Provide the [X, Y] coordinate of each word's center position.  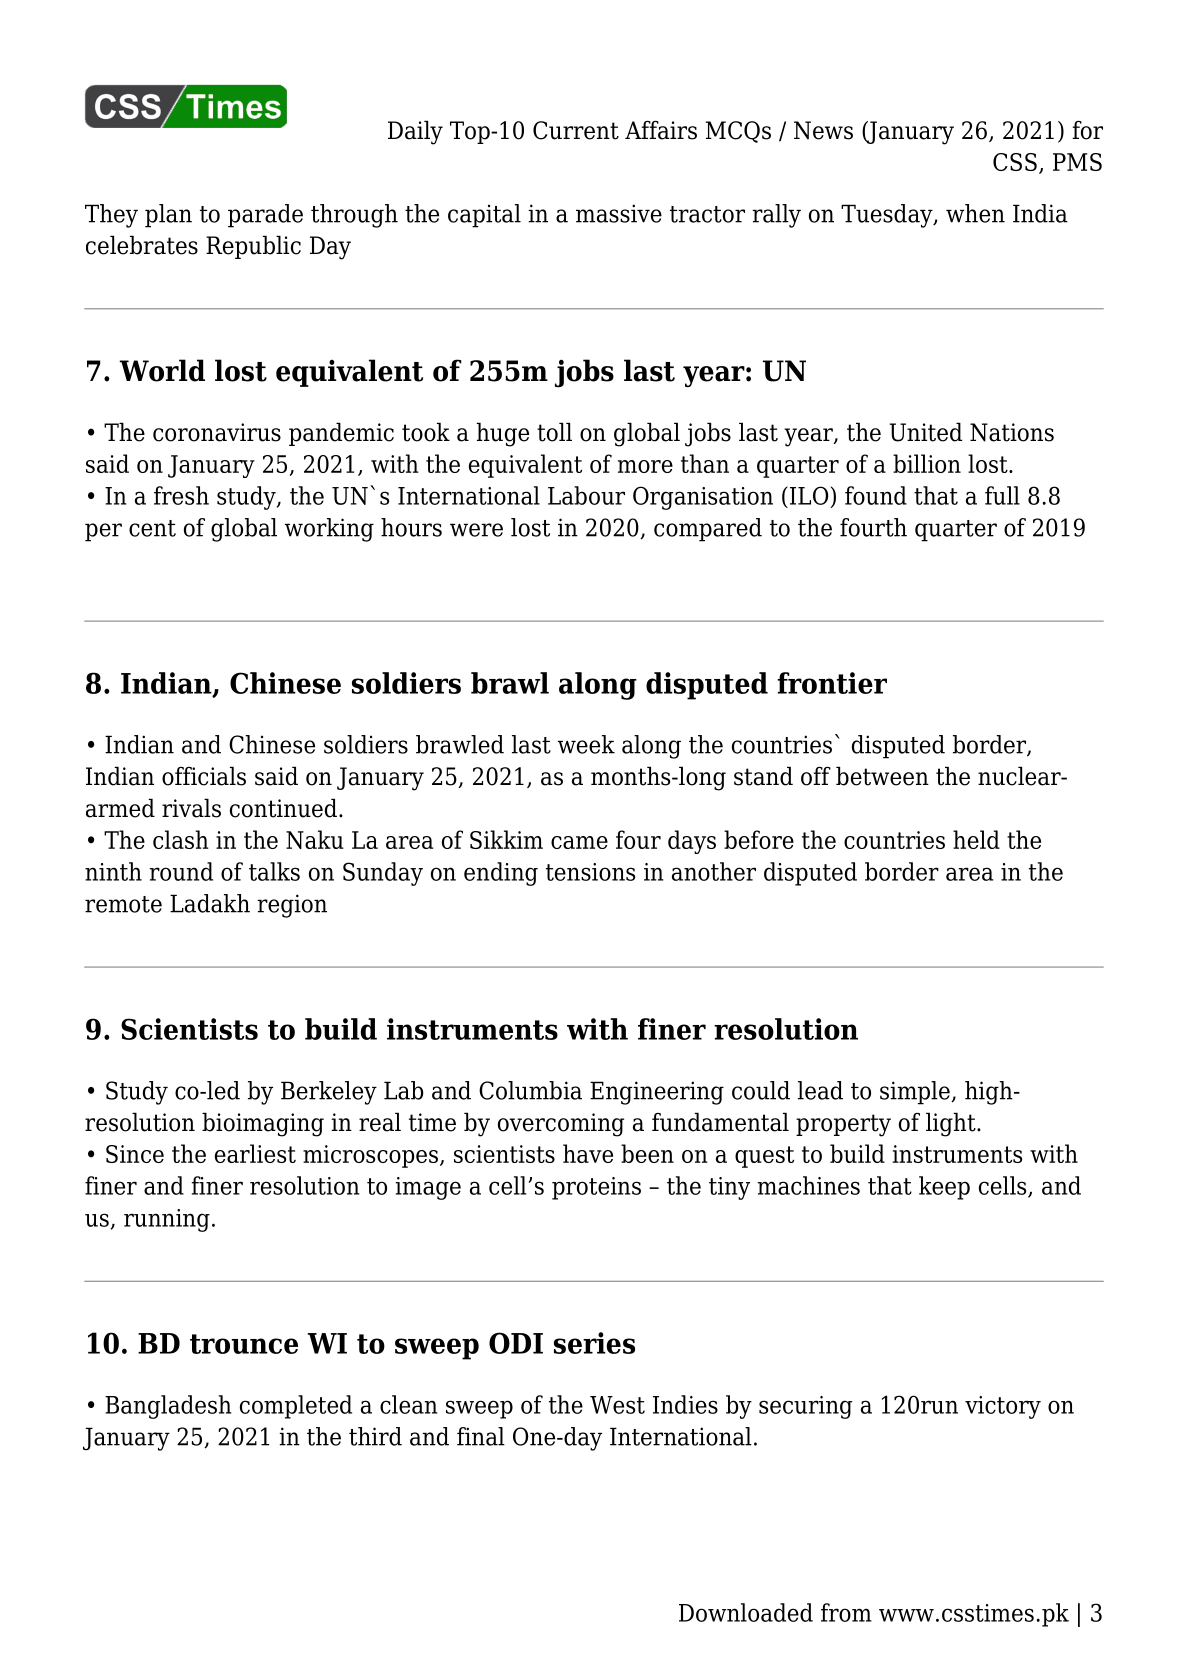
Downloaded [746, 1612]
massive [619, 213]
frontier [832, 683]
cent [152, 528]
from [846, 1612]
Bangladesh [168, 1407]
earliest [255, 1153]
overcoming [561, 1125]
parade [265, 216]
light [952, 1124]
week [586, 744]
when [975, 213]
